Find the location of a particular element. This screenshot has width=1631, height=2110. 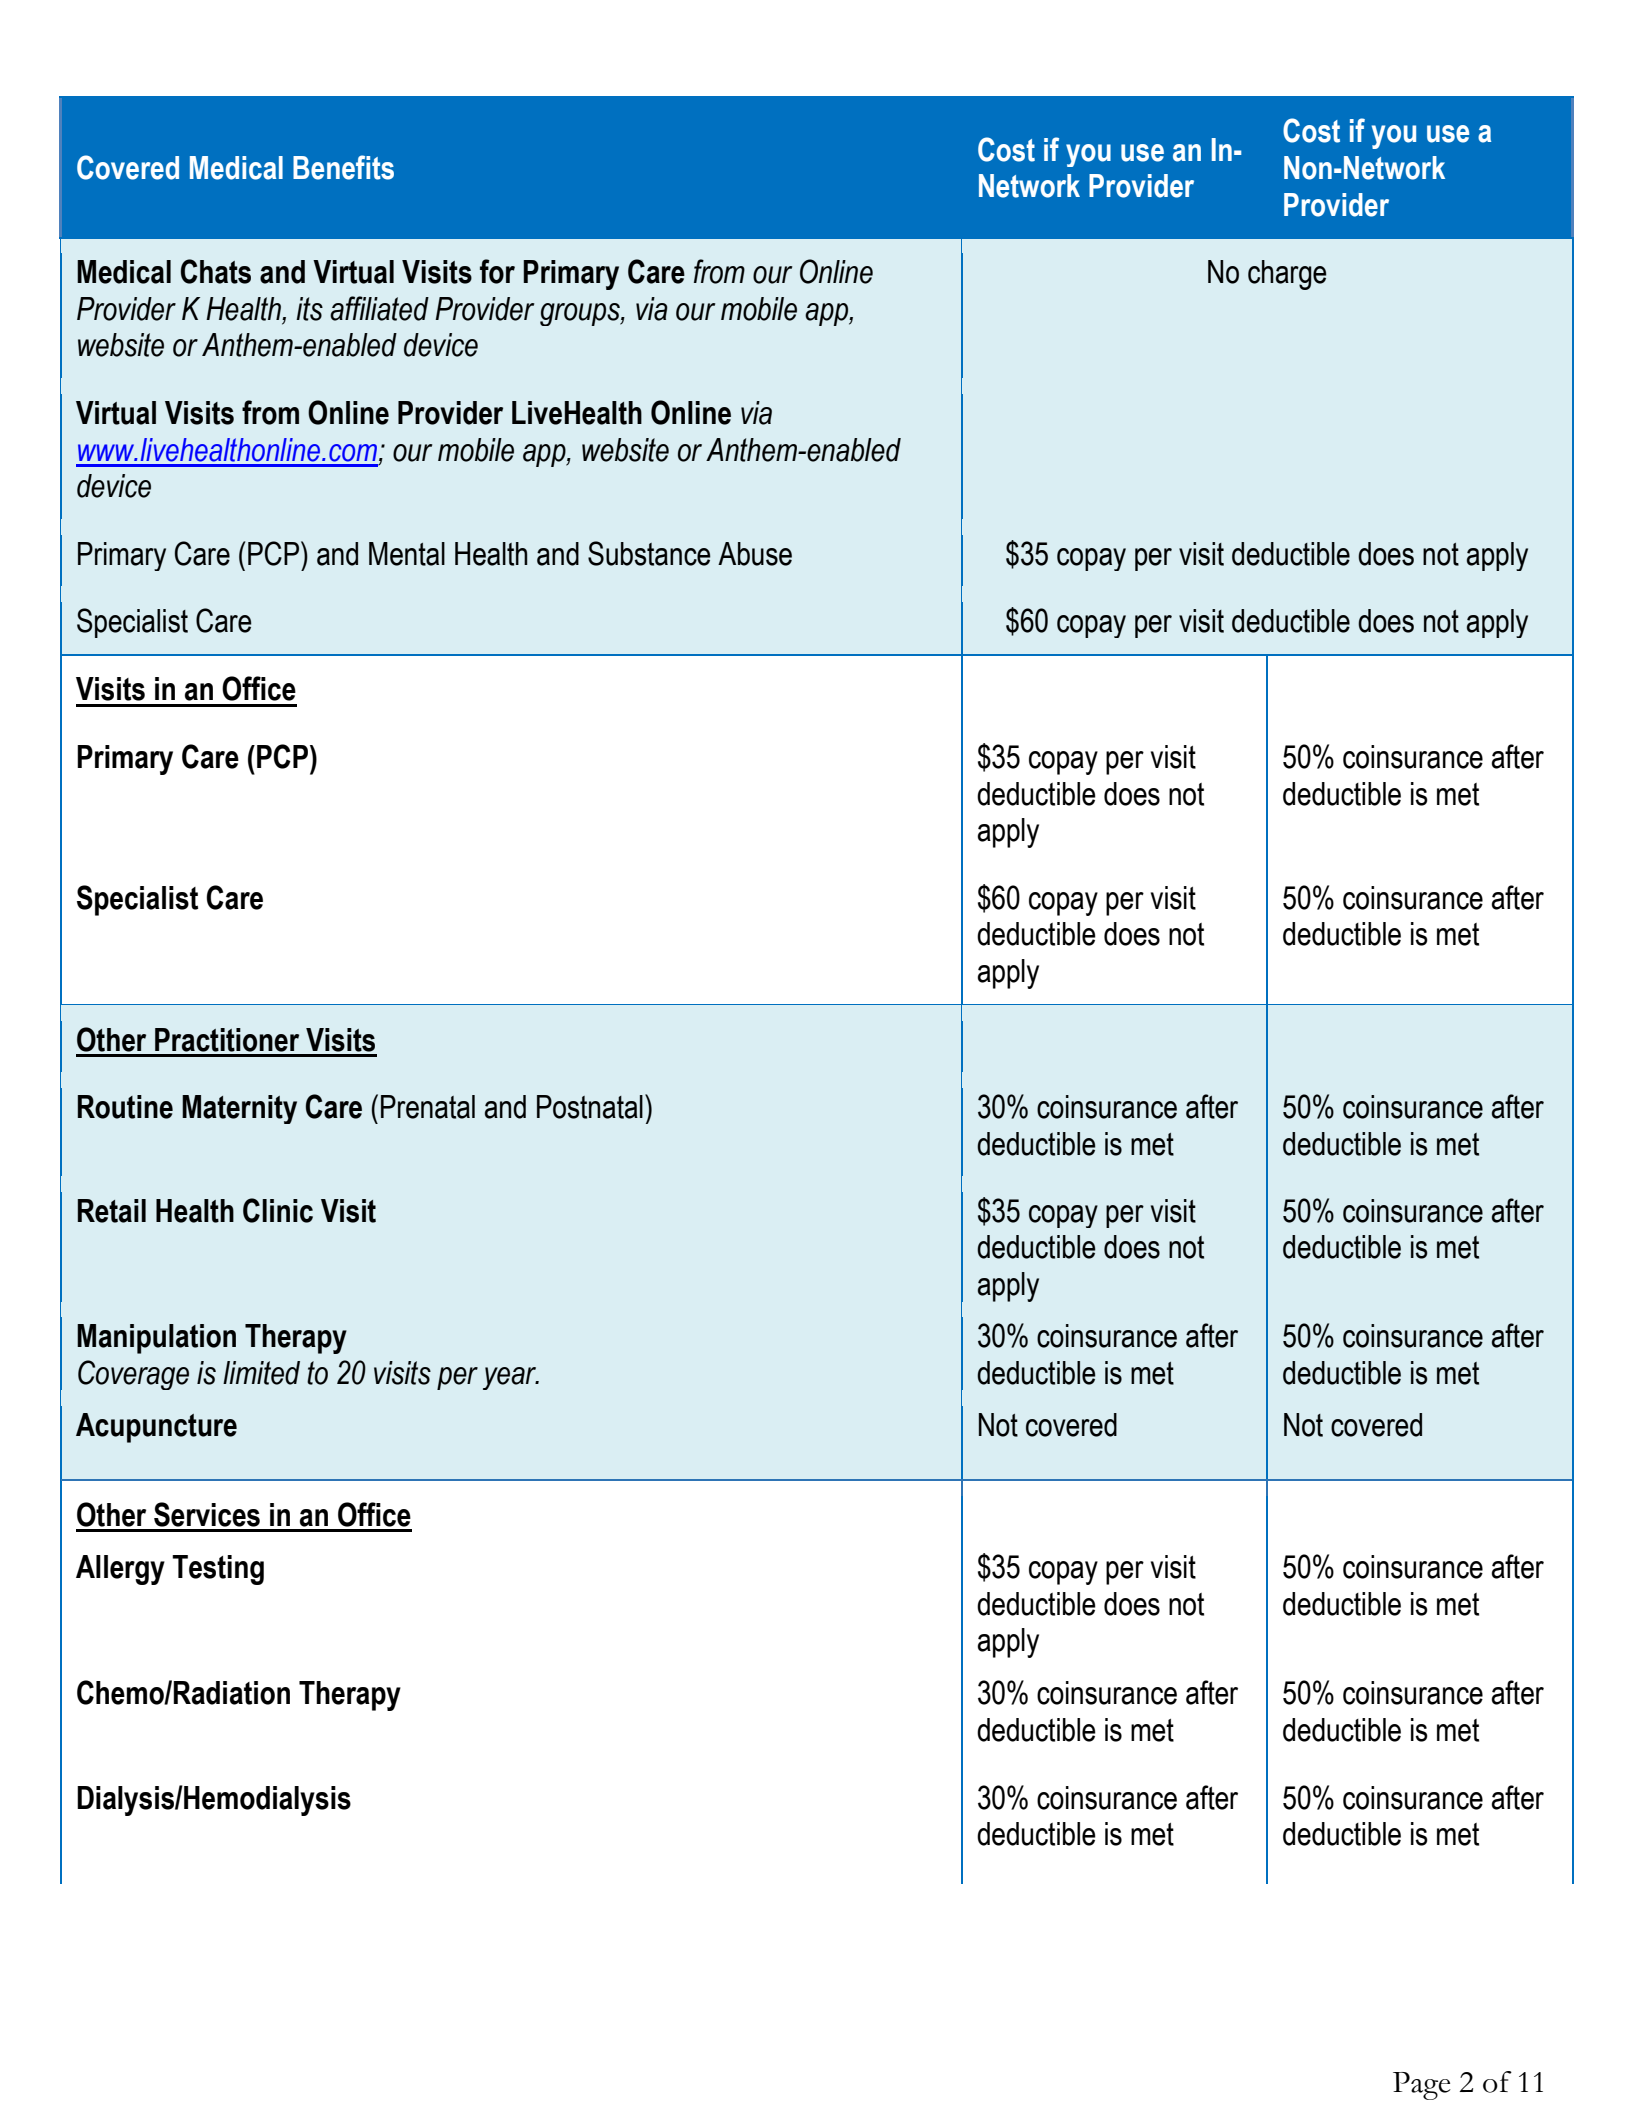

Page is located at coordinates (1422, 2086).
